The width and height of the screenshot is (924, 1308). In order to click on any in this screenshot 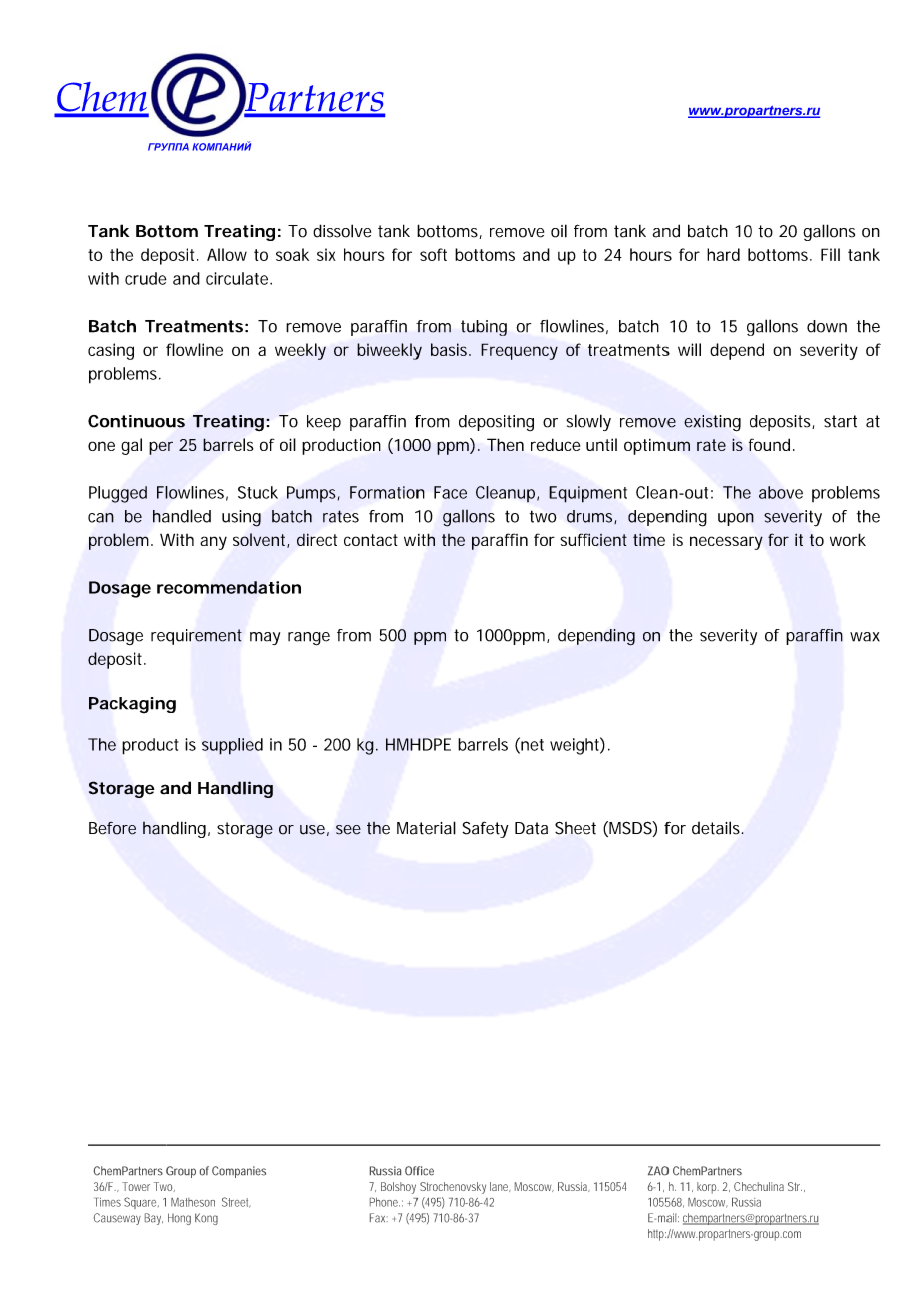, I will do `click(213, 543)`.
